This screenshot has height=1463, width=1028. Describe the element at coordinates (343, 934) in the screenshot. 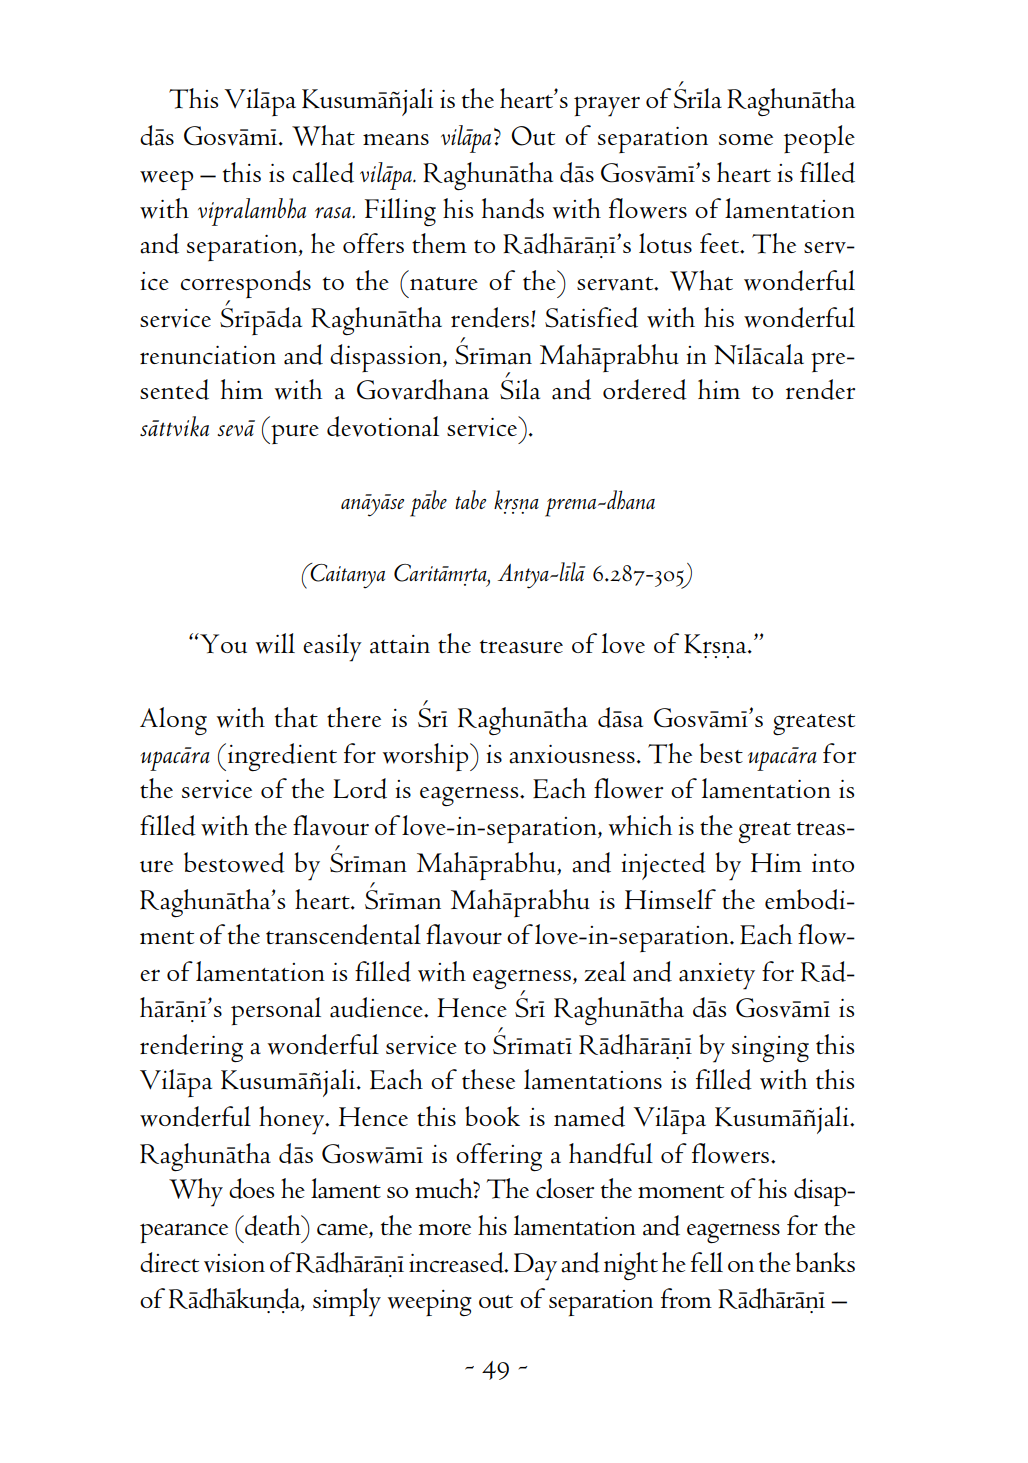

I see `transcendental` at that location.
